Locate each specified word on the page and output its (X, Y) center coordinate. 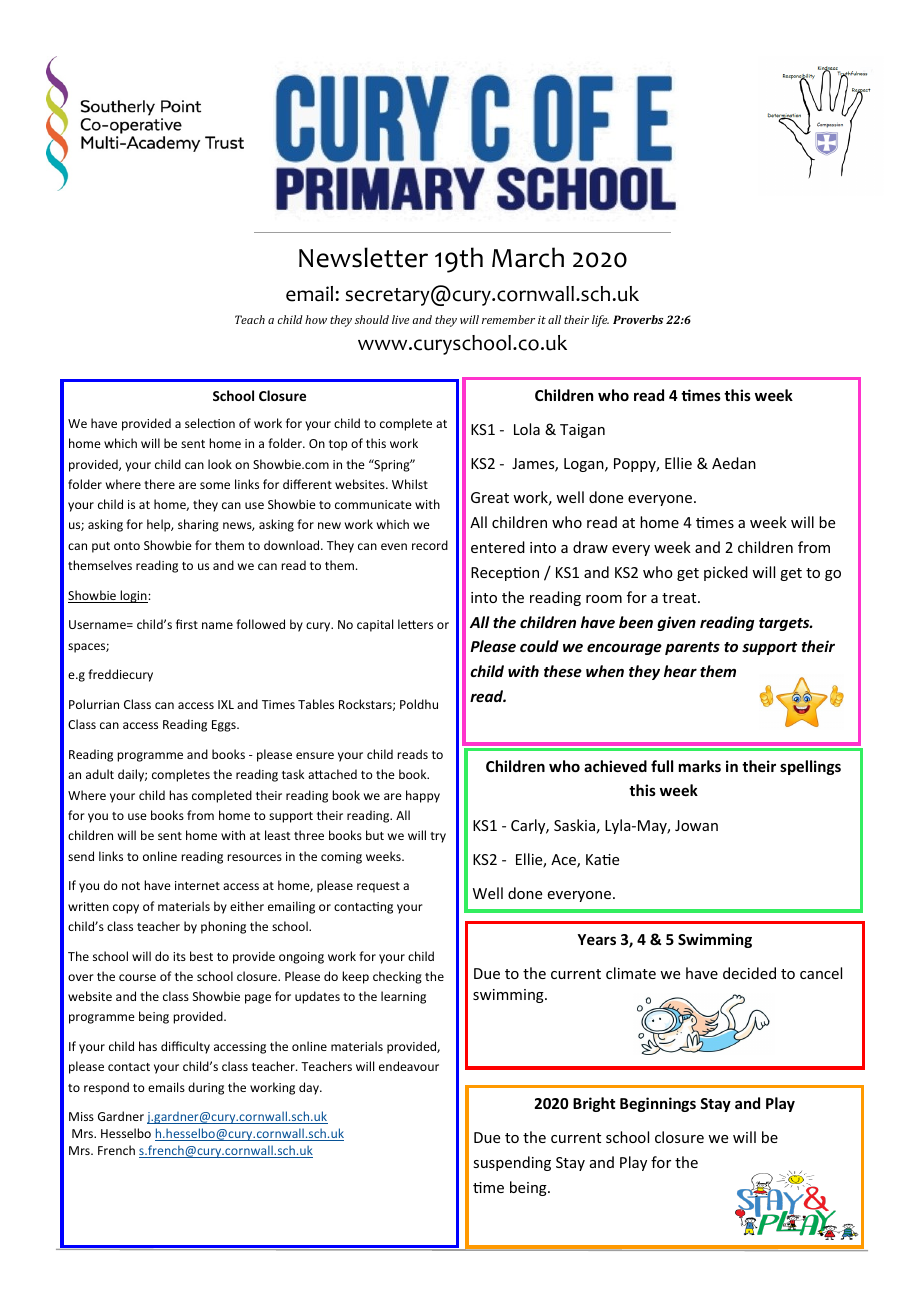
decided (749, 973)
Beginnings (658, 1104)
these (563, 671)
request (378, 887)
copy (126, 909)
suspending (512, 1163)
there (159, 484)
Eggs (225, 726)
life (600, 321)
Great (490, 497)
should (372, 319)
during (206, 1088)
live (400, 319)
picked (726, 573)
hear (680, 671)
